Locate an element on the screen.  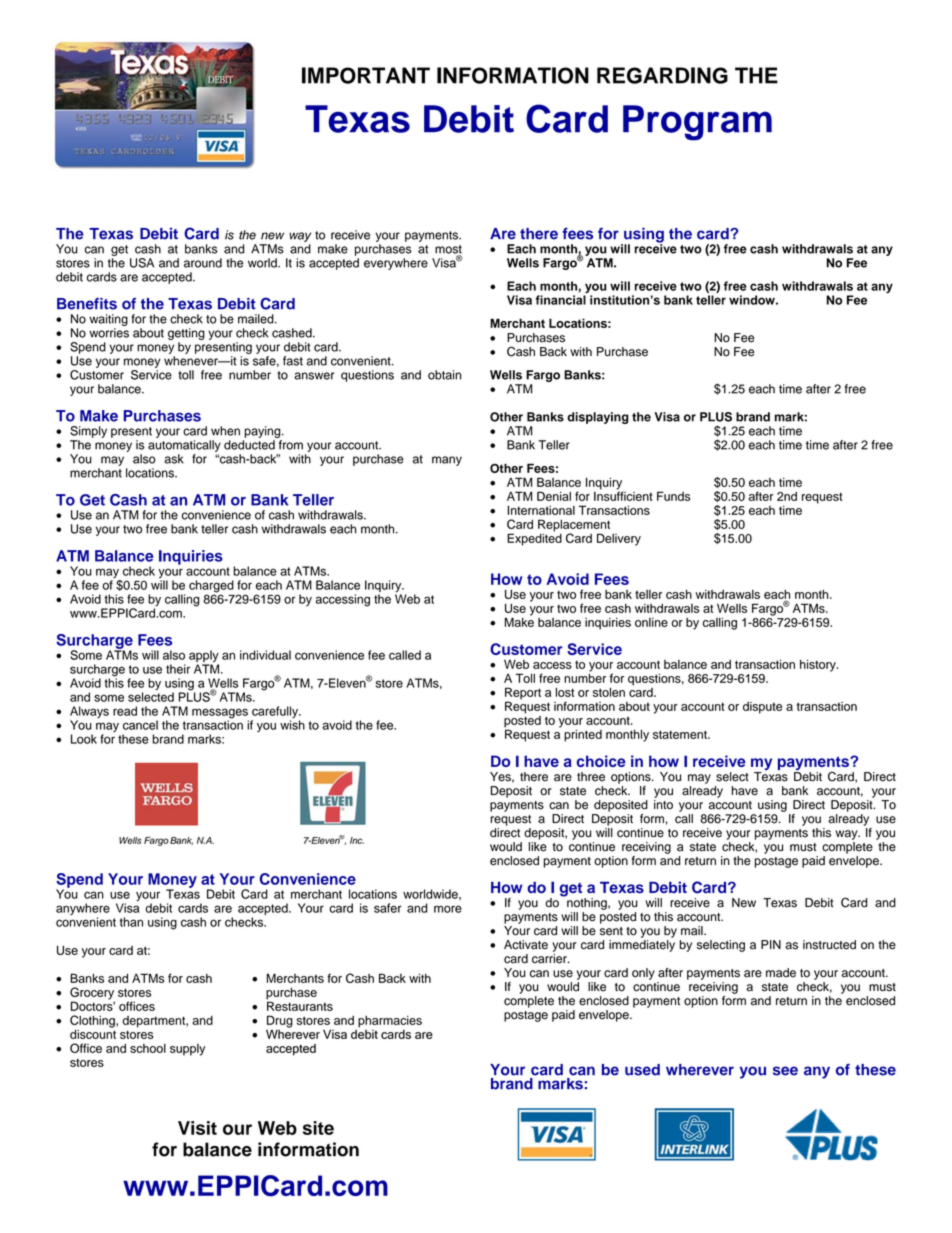
many is located at coordinates (447, 461).
